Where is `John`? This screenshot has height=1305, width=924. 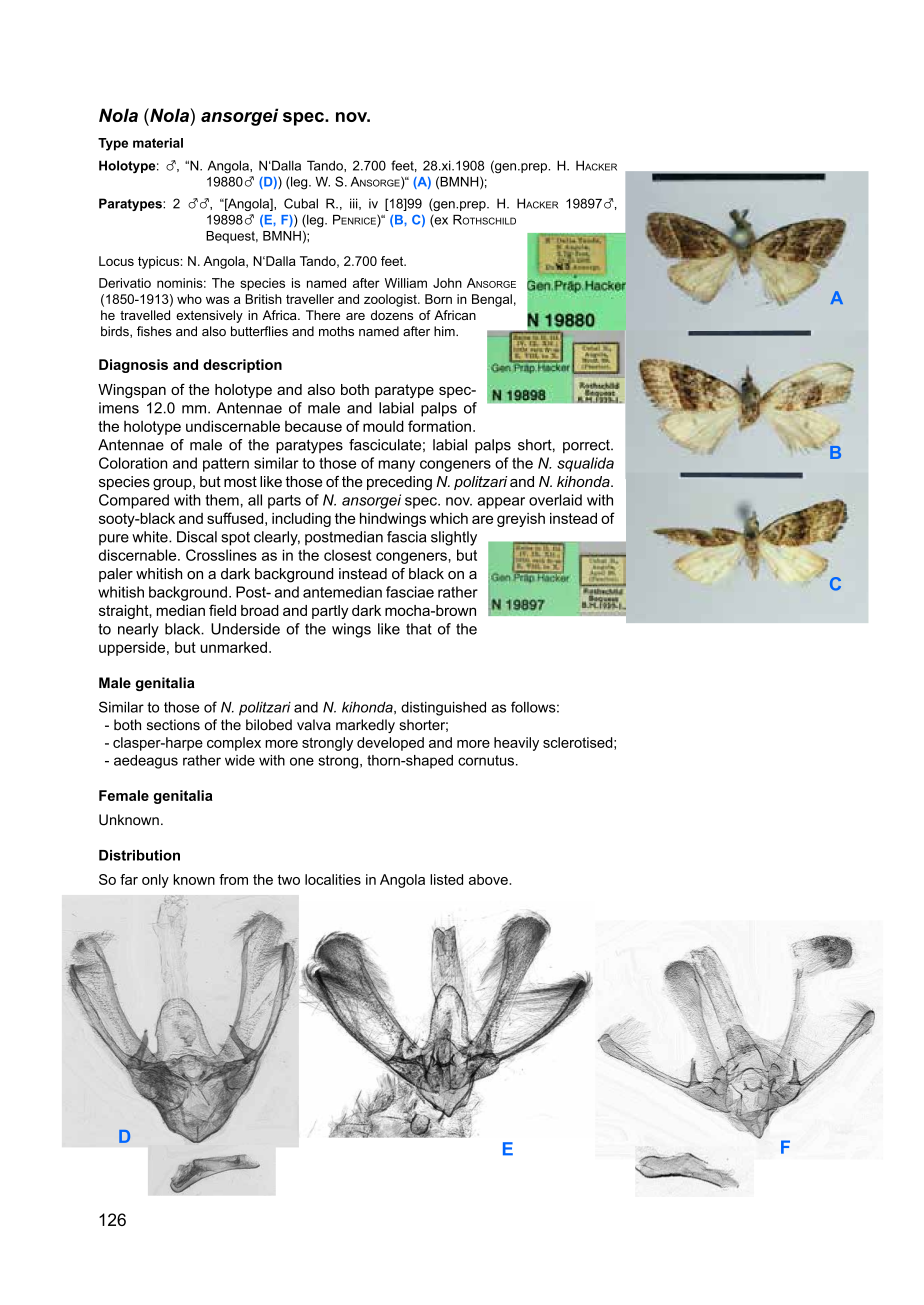 John is located at coordinates (447, 283).
